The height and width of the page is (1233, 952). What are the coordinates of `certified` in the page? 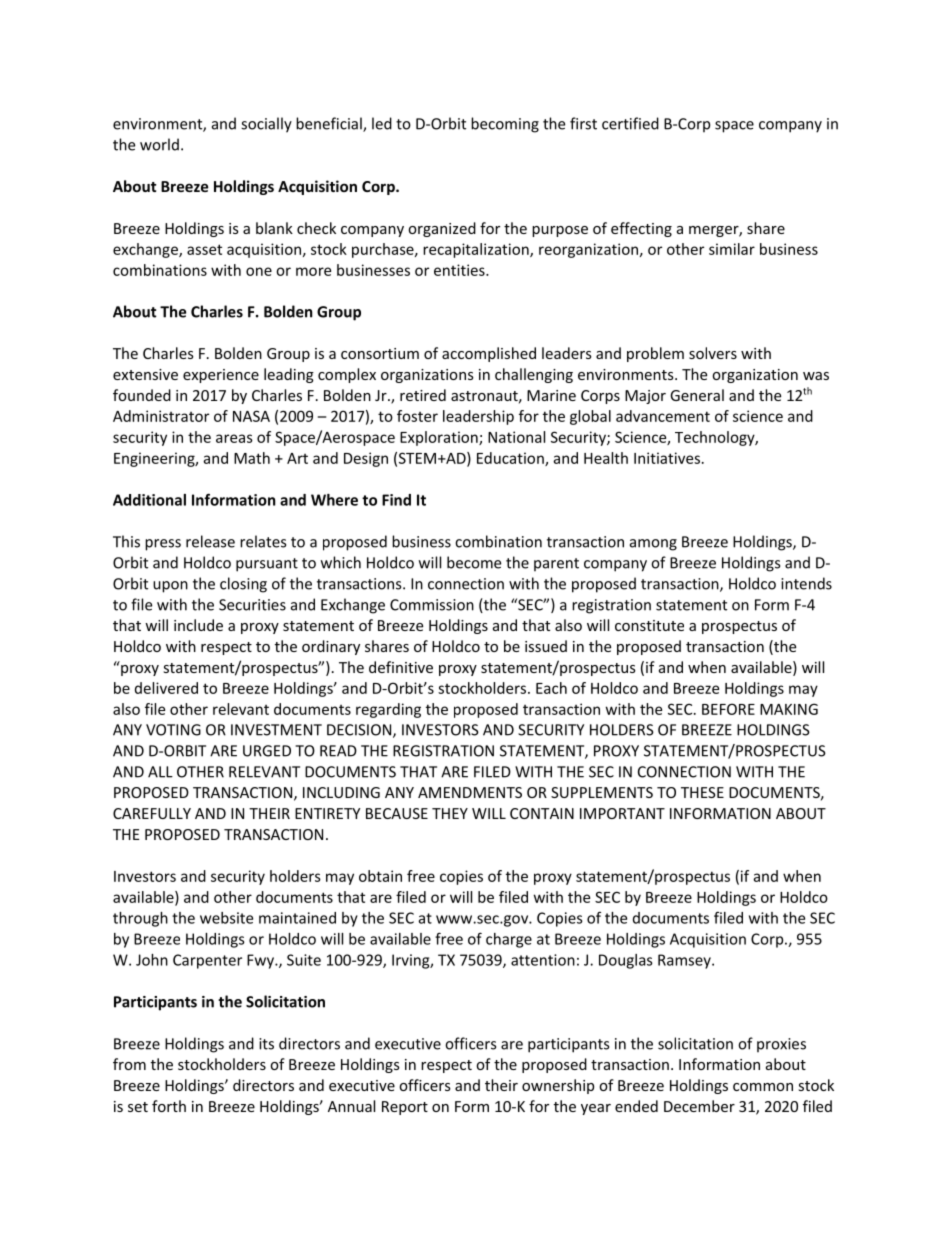 It's located at (630, 123).
